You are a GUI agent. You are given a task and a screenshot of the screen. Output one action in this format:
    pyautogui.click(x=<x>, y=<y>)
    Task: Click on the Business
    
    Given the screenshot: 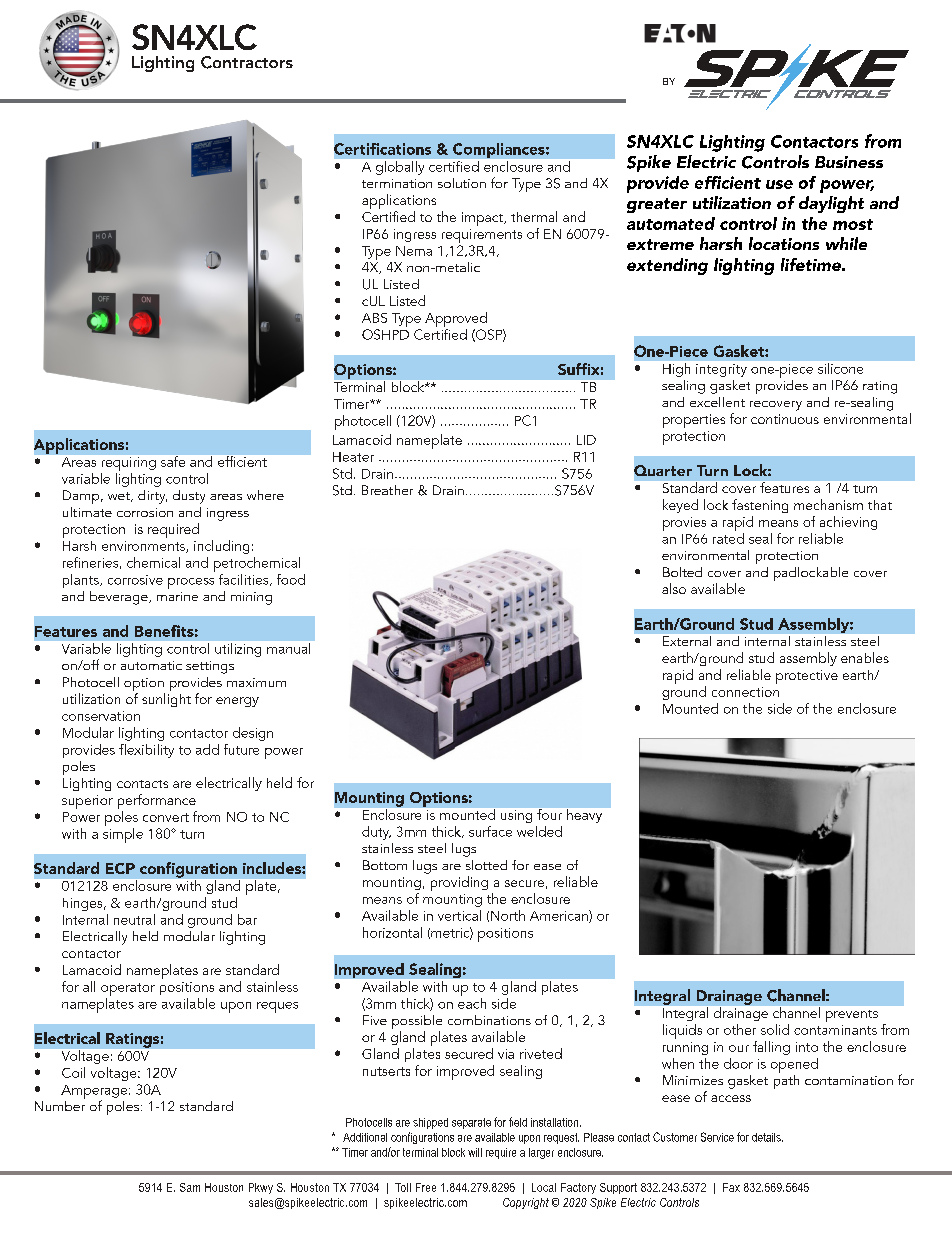 What is the action you would take?
    pyautogui.click(x=849, y=162)
